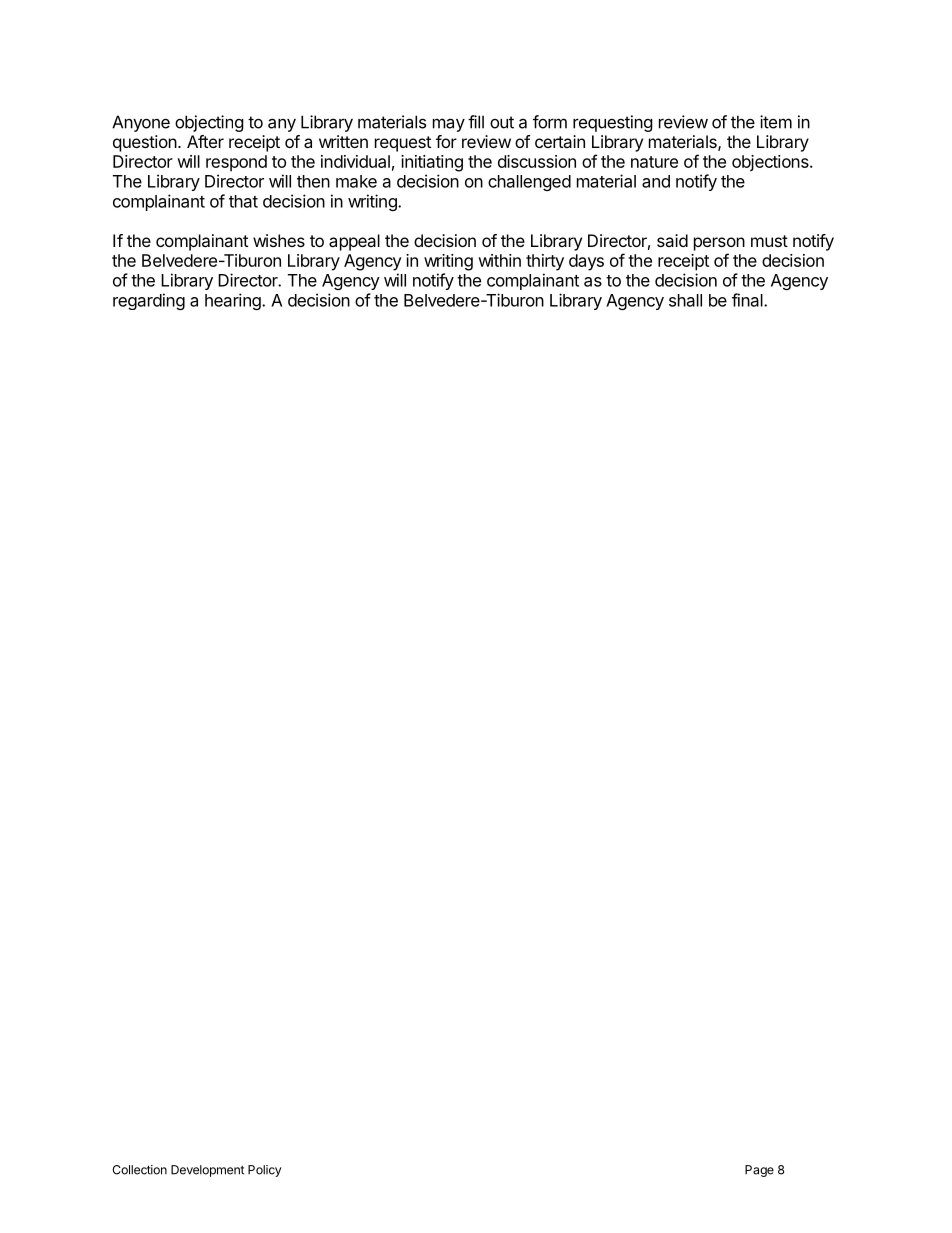 Image resolution: width=952 pixels, height=1233 pixels. I want to click on initiating, so click(432, 163).
